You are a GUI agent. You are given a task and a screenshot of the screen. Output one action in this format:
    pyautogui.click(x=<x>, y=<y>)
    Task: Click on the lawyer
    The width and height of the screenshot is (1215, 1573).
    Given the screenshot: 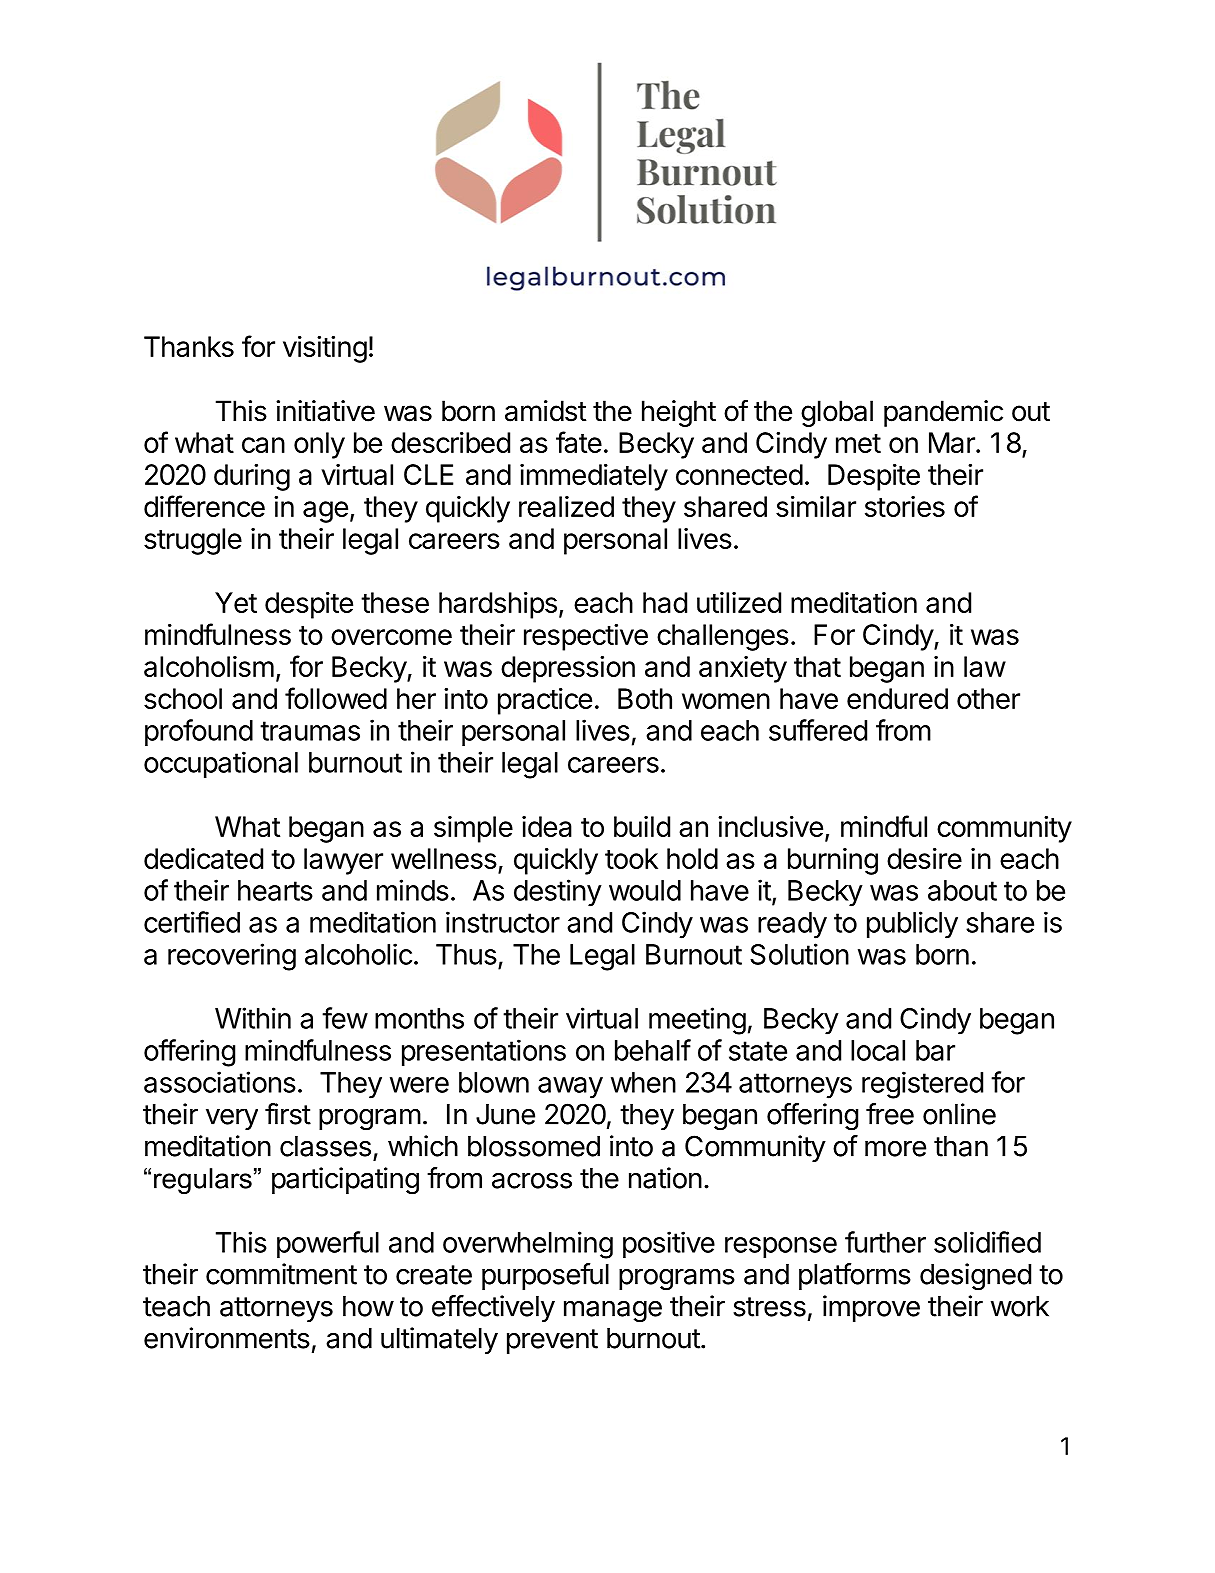 What is the action you would take?
    pyautogui.click(x=343, y=861)
